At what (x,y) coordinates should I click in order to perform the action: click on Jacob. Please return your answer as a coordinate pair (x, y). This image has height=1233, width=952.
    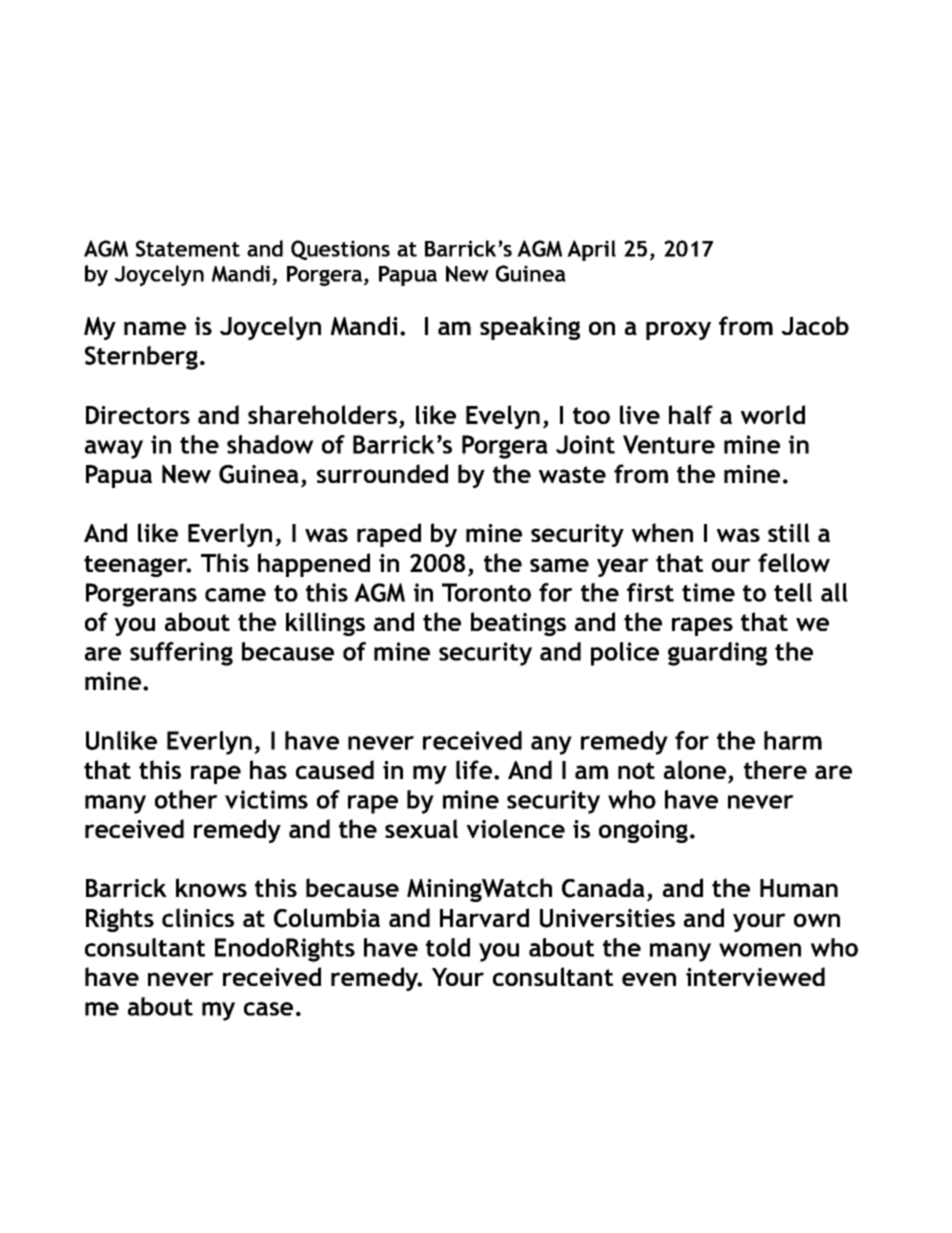
    Looking at the image, I should click on (815, 325).
